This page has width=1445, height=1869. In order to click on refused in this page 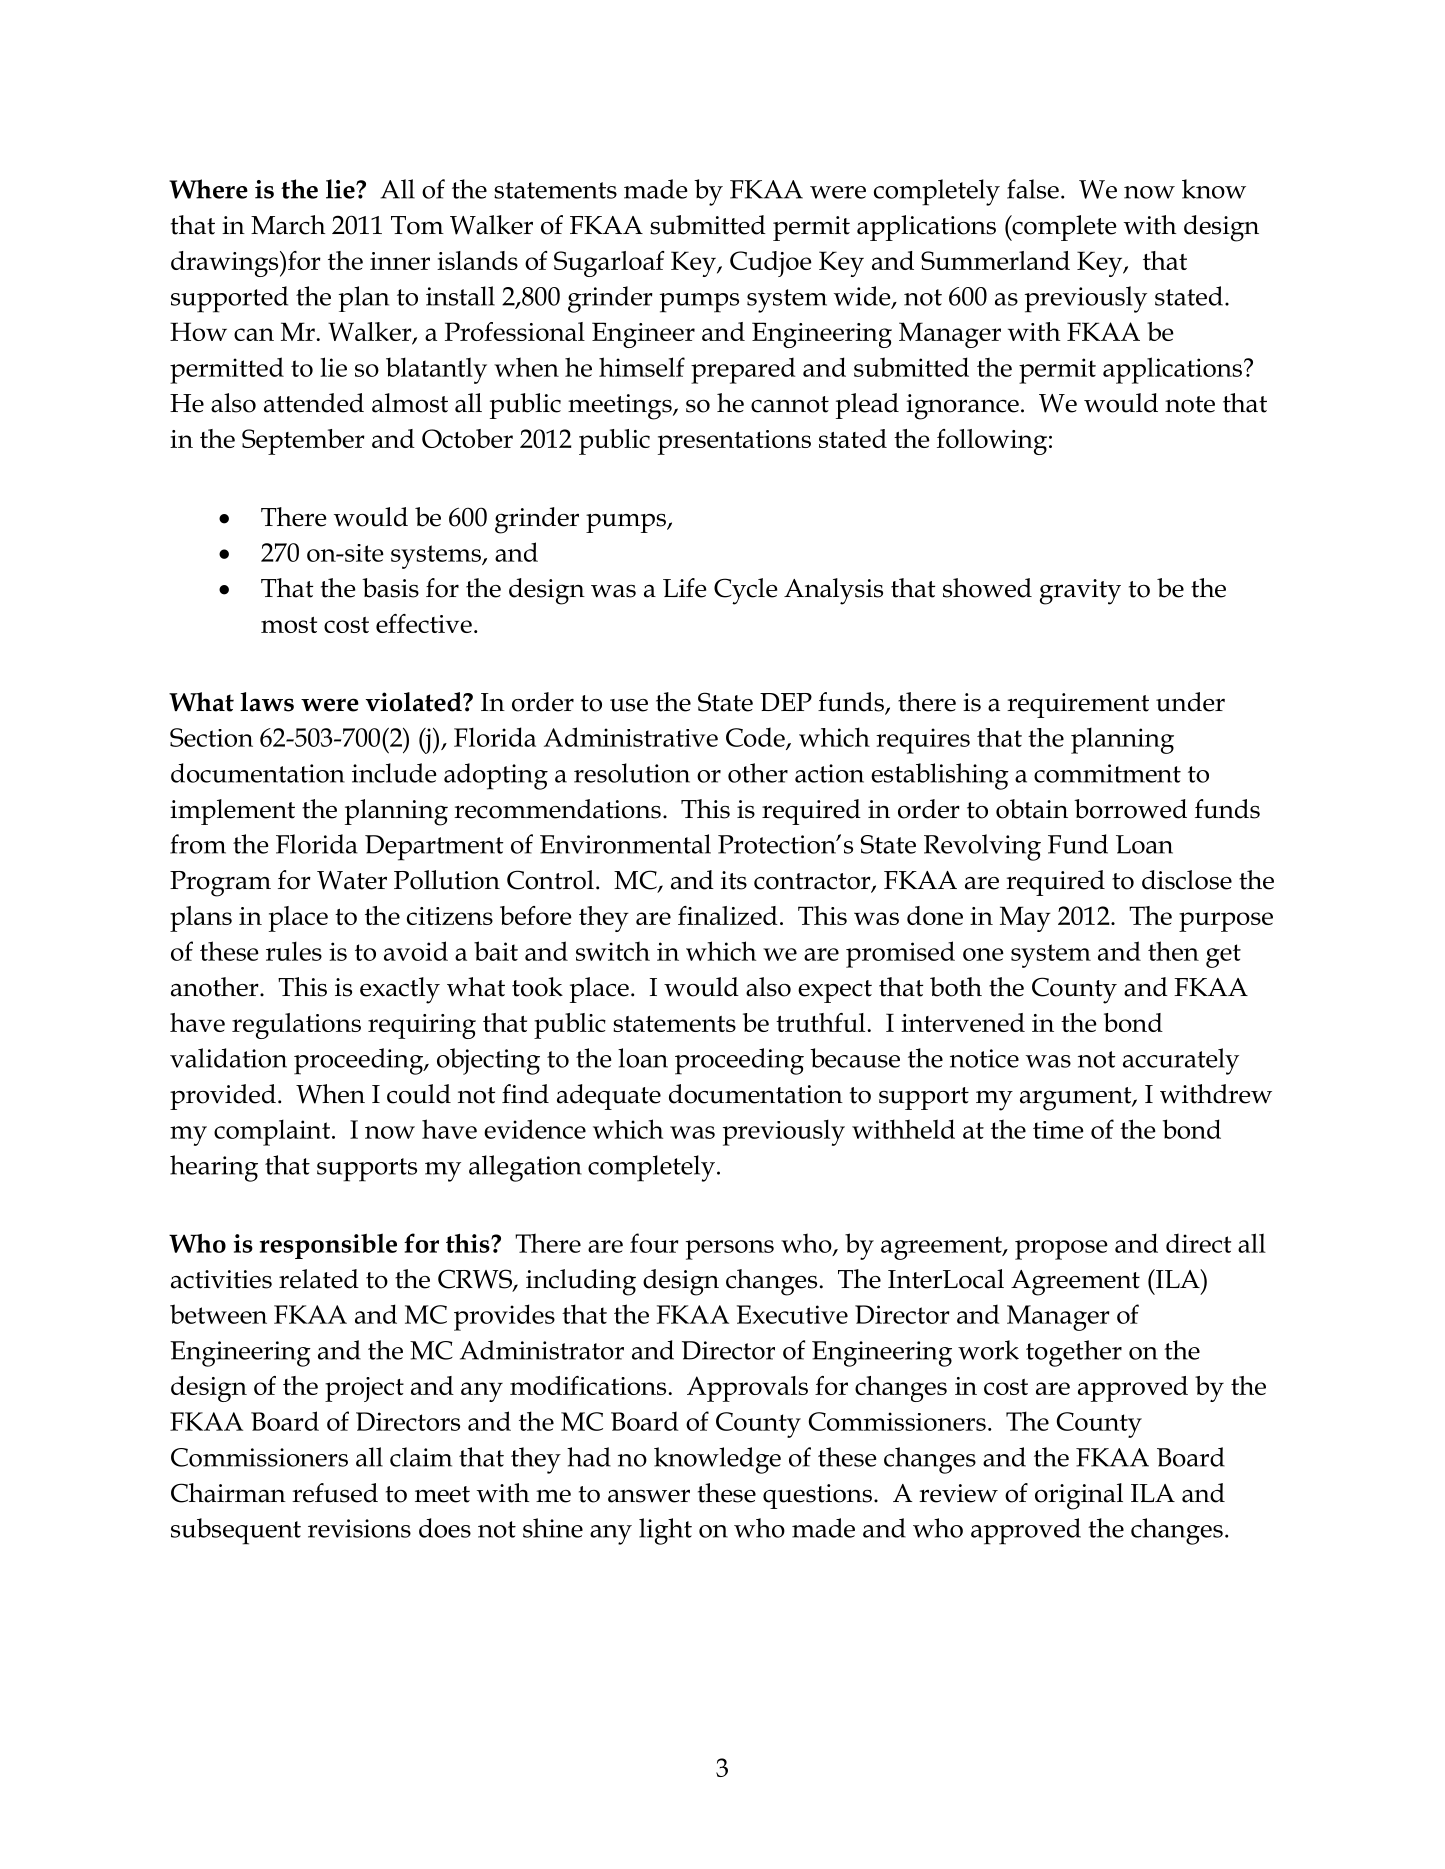, I will do `click(335, 1493)`.
